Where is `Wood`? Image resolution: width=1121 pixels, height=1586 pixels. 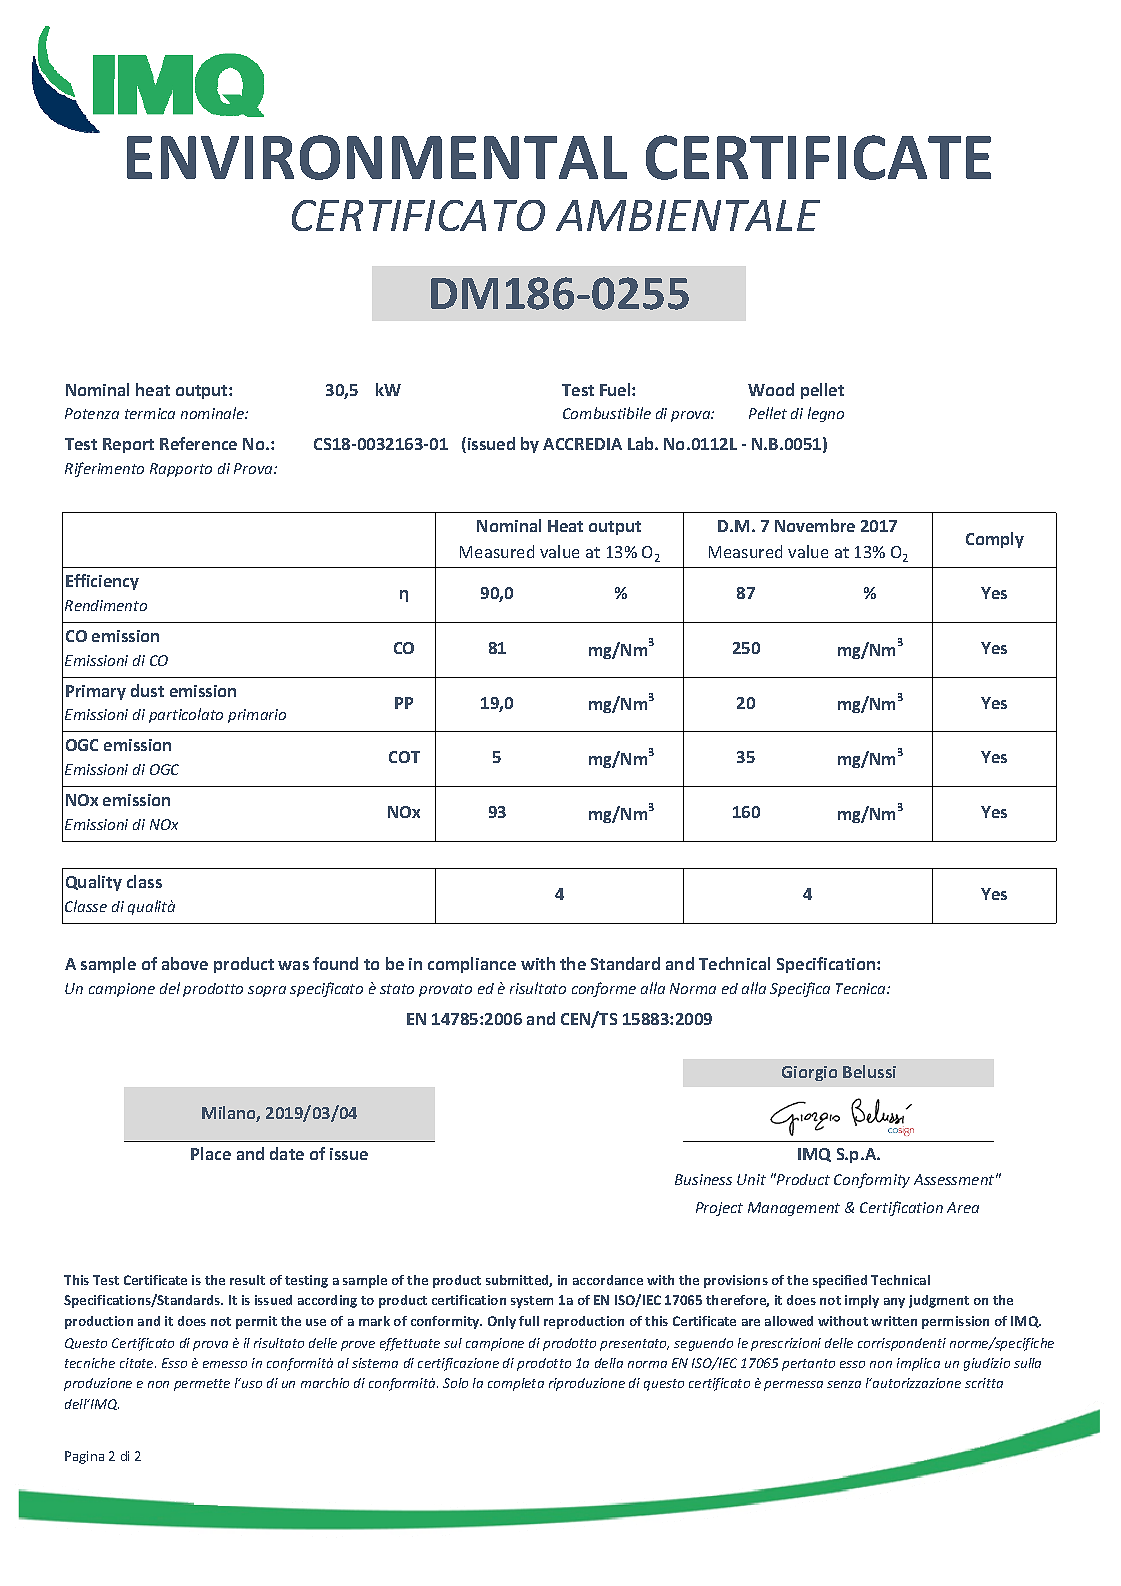 Wood is located at coordinates (771, 389).
